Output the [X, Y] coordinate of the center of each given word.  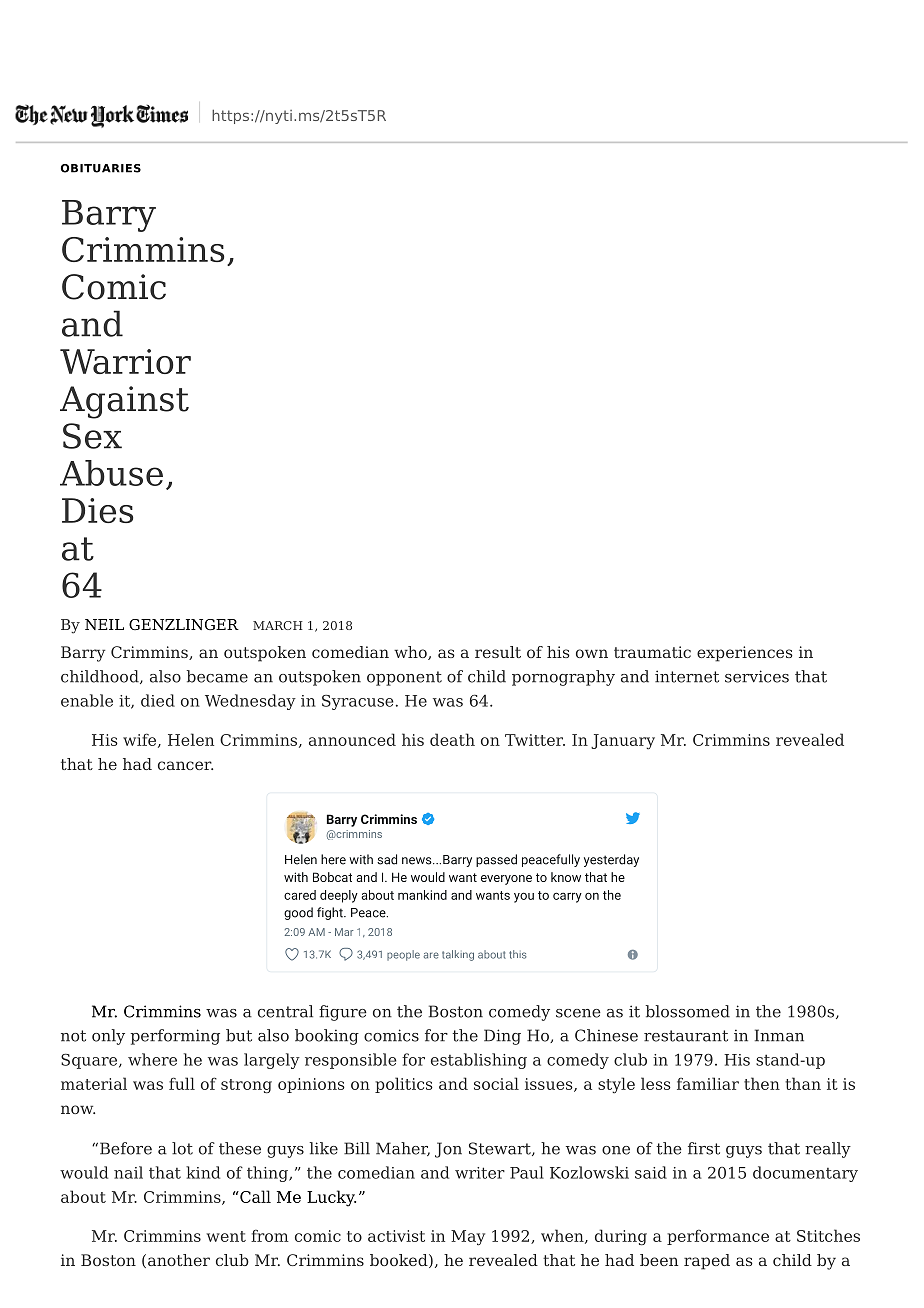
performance [718, 1237]
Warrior [125, 361]
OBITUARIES [101, 168]
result [498, 652]
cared [300, 895]
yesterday [611, 860]
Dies [97, 510]
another [179, 1260]
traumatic [652, 652]
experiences [745, 654]
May [468, 1238]
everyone [506, 880]
